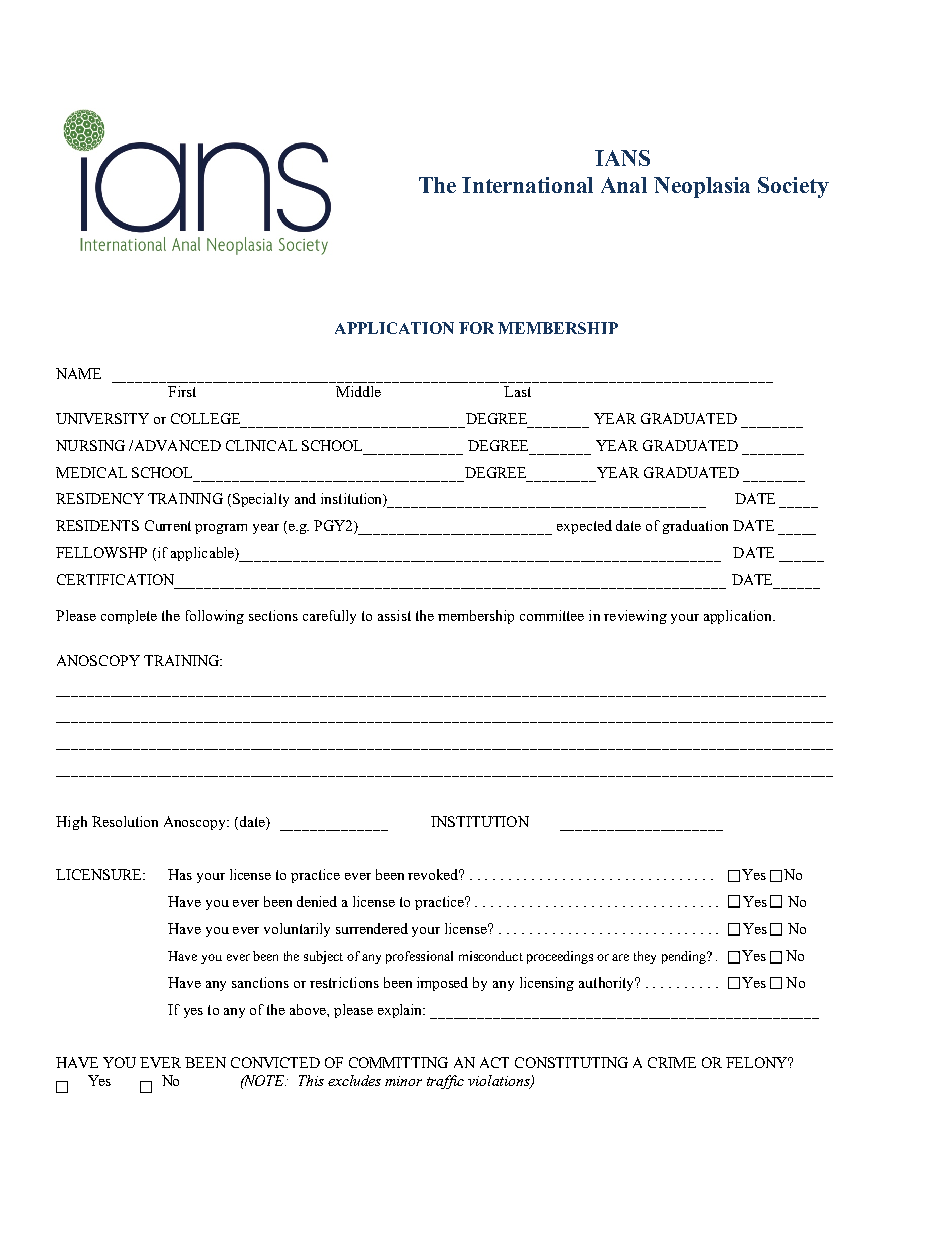 The width and height of the page is (952, 1233). Describe the element at coordinates (275, 1062) in the page. I see `CONVICTED` at that location.
